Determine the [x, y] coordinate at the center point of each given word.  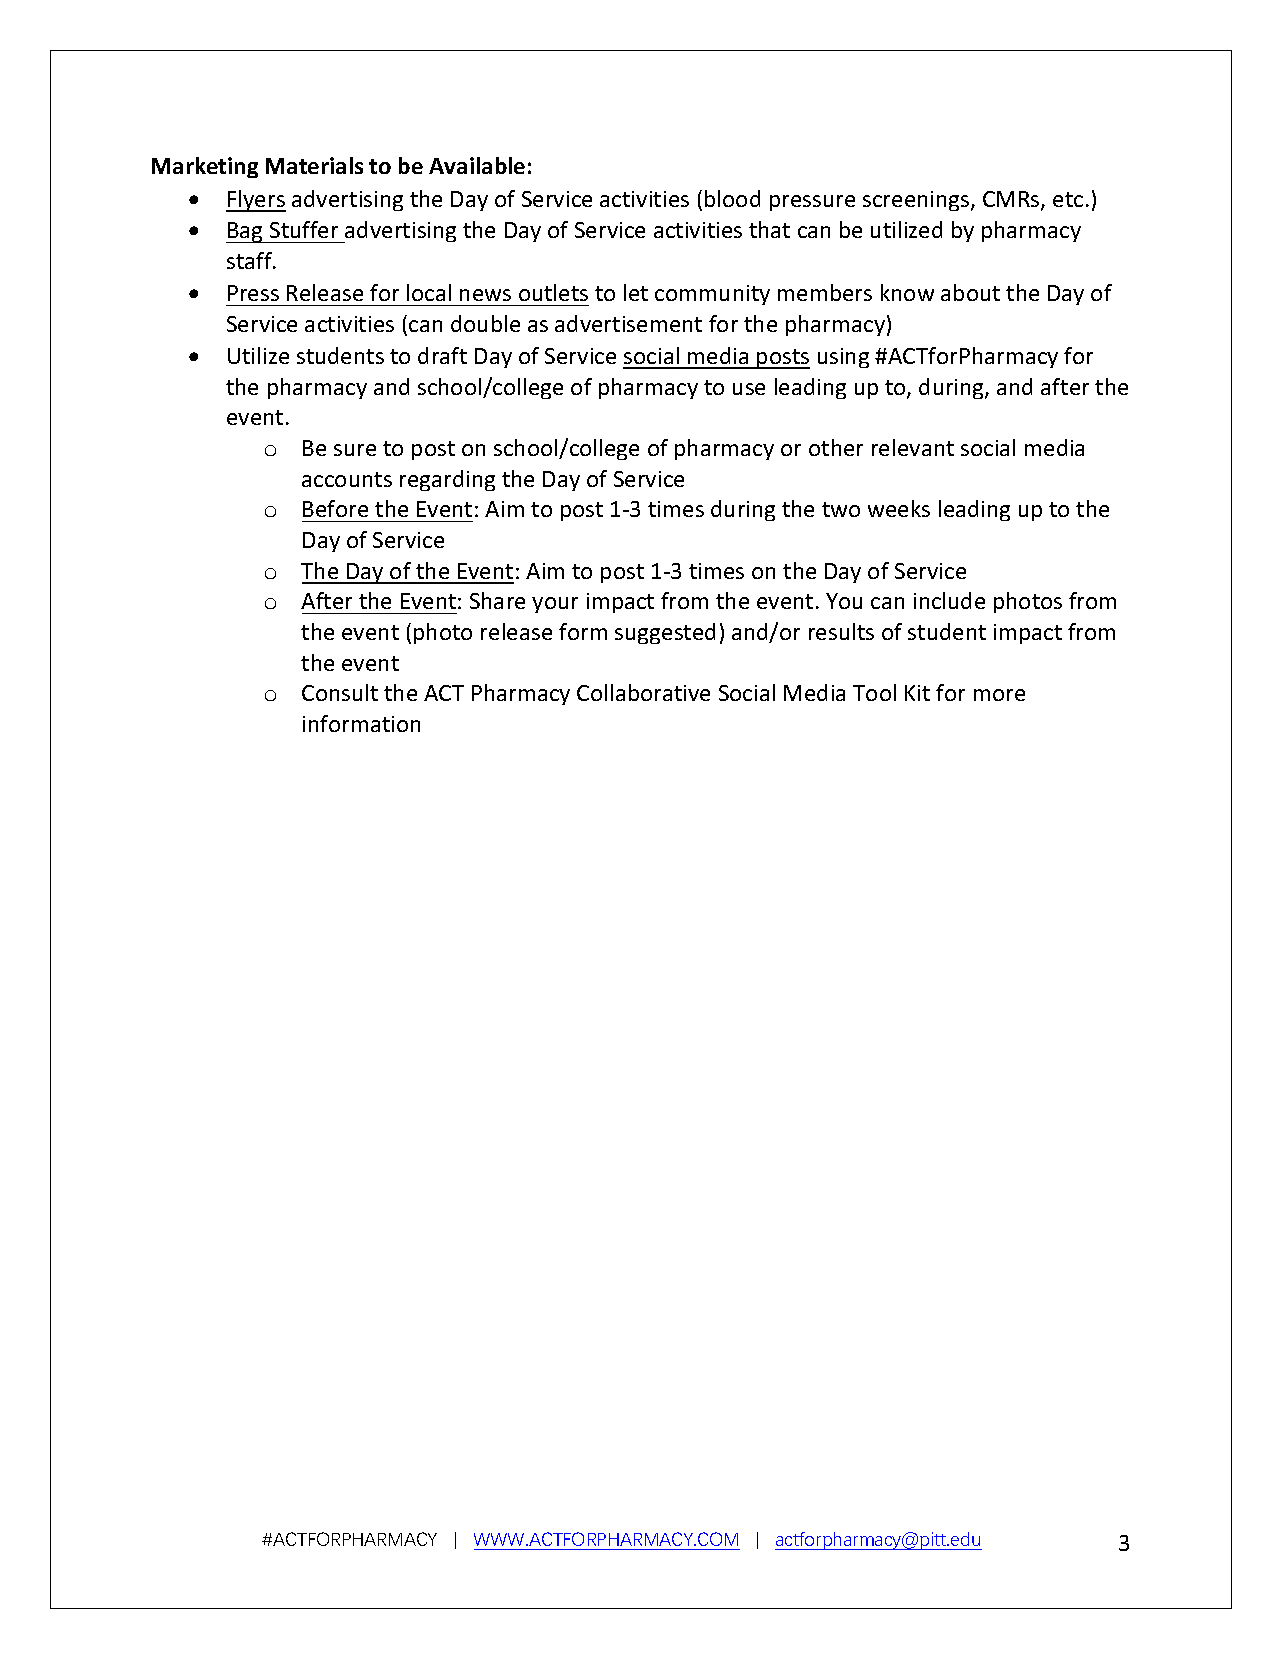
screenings [917, 201]
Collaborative [643, 692]
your [555, 605]
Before [335, 508]
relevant [913, 447]
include [949, 600]
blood [732, 198]
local [429, 292]
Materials [314, 165]
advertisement [628, 323]
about [970, 292]
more [999, 695]
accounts [347, 479]
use [749, 389]
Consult [340, 692]
